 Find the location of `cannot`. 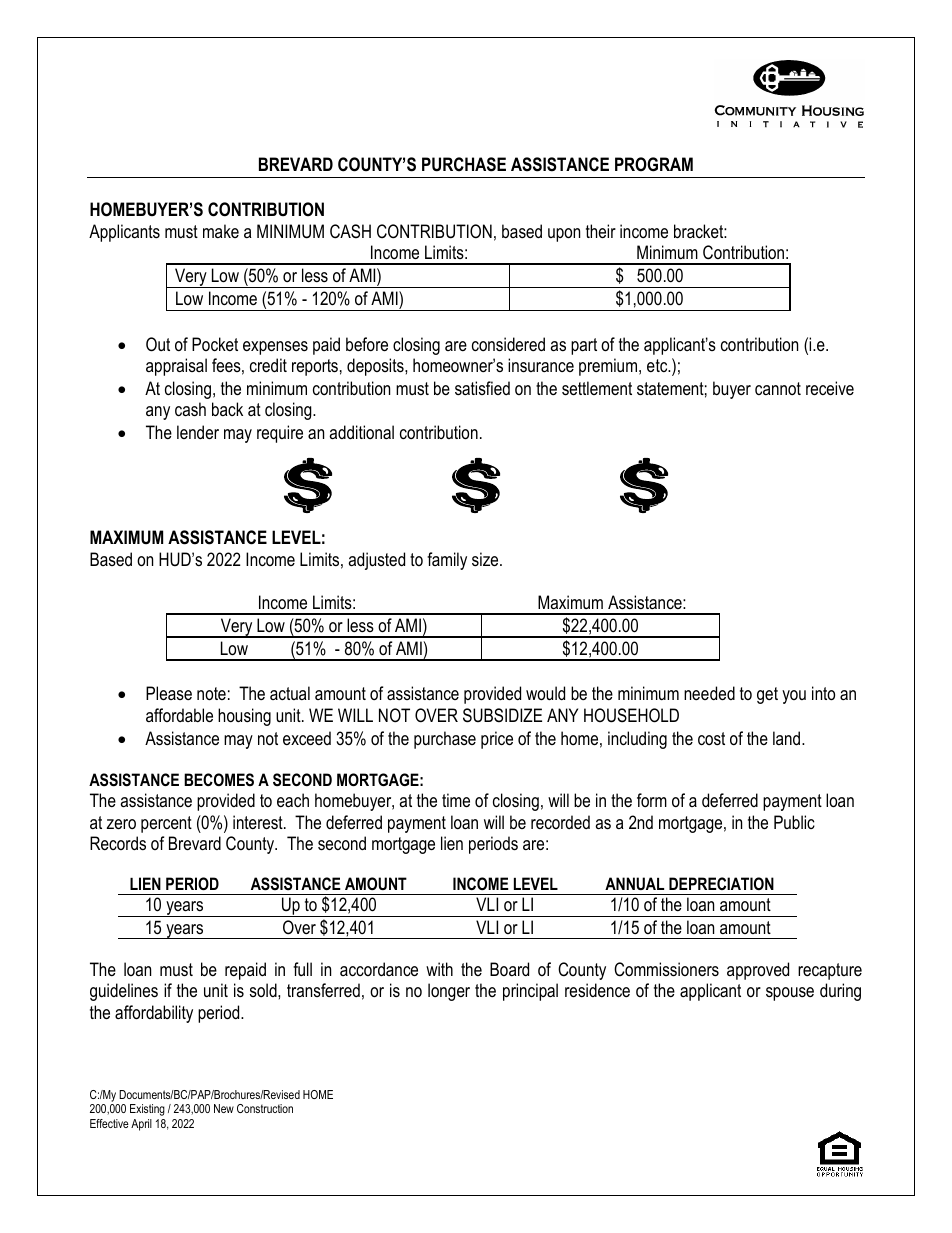

cannot is located at coordinates (778, 388).
